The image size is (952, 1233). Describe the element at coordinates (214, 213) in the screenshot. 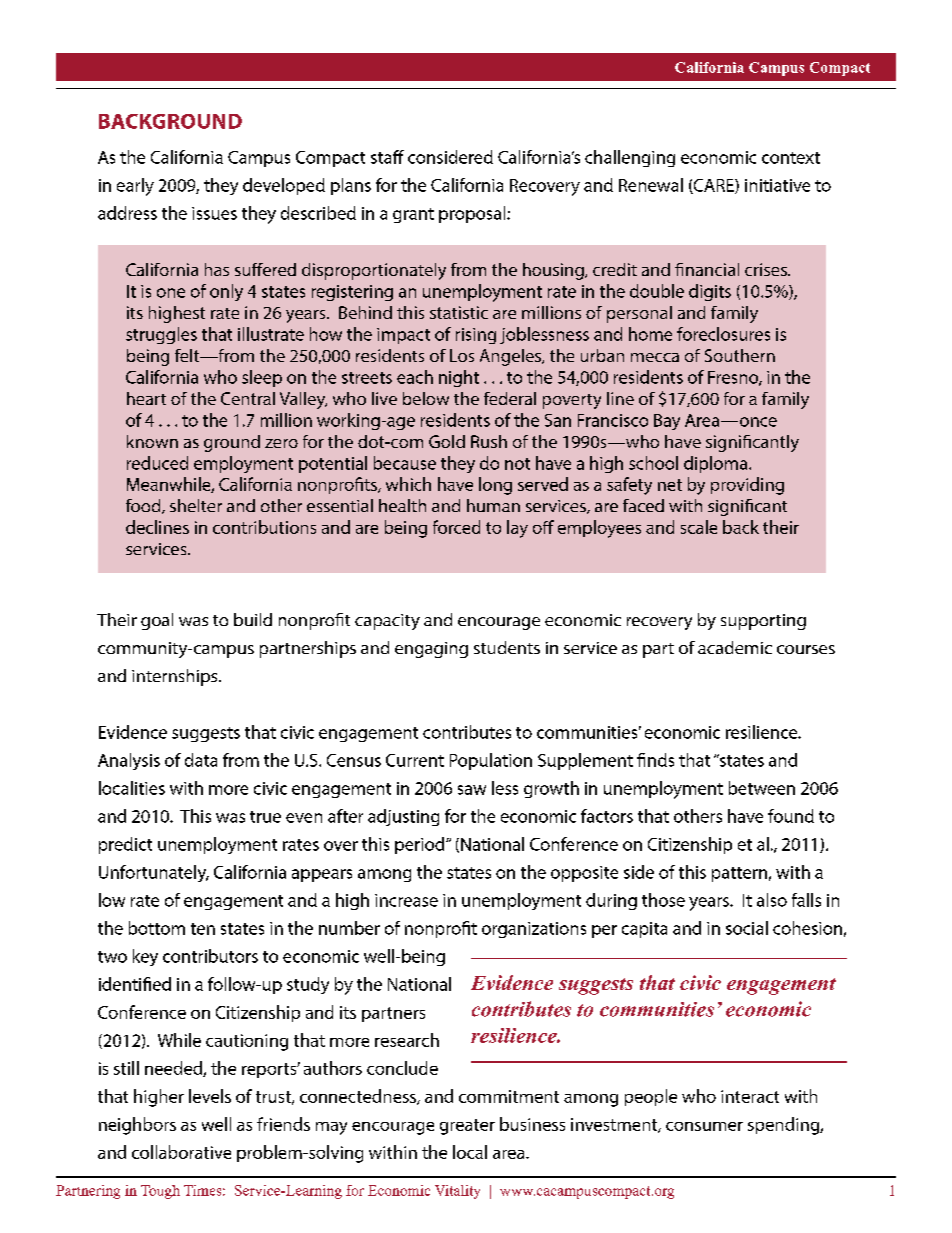

I see `issues` at that location.
